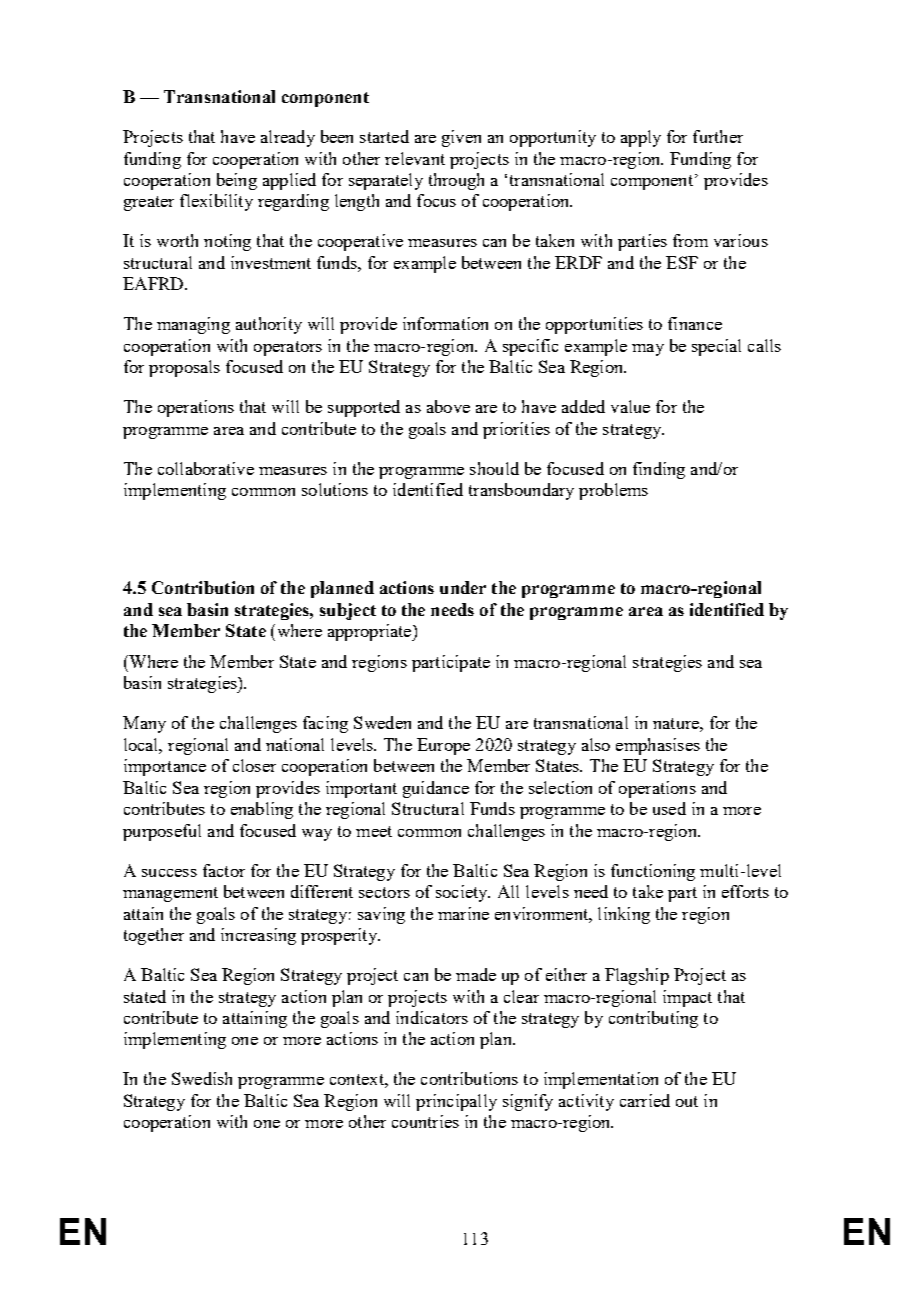 This page has height=1308, width=924. Describe the element at coordinates (687, 1101) in the page. I see `out` at that location.
